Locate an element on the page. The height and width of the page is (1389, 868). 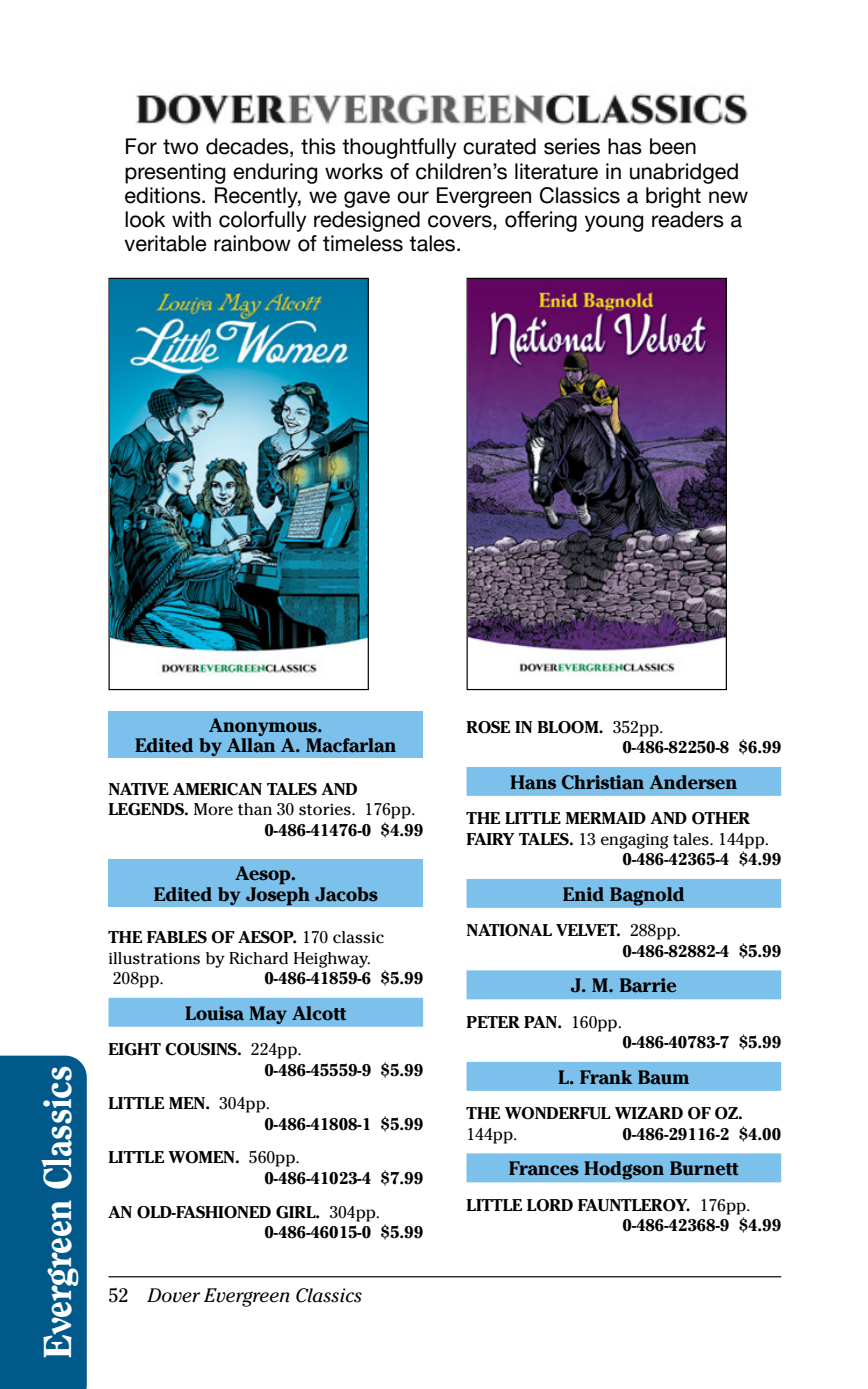
young is located at coordinates (614, 223).
